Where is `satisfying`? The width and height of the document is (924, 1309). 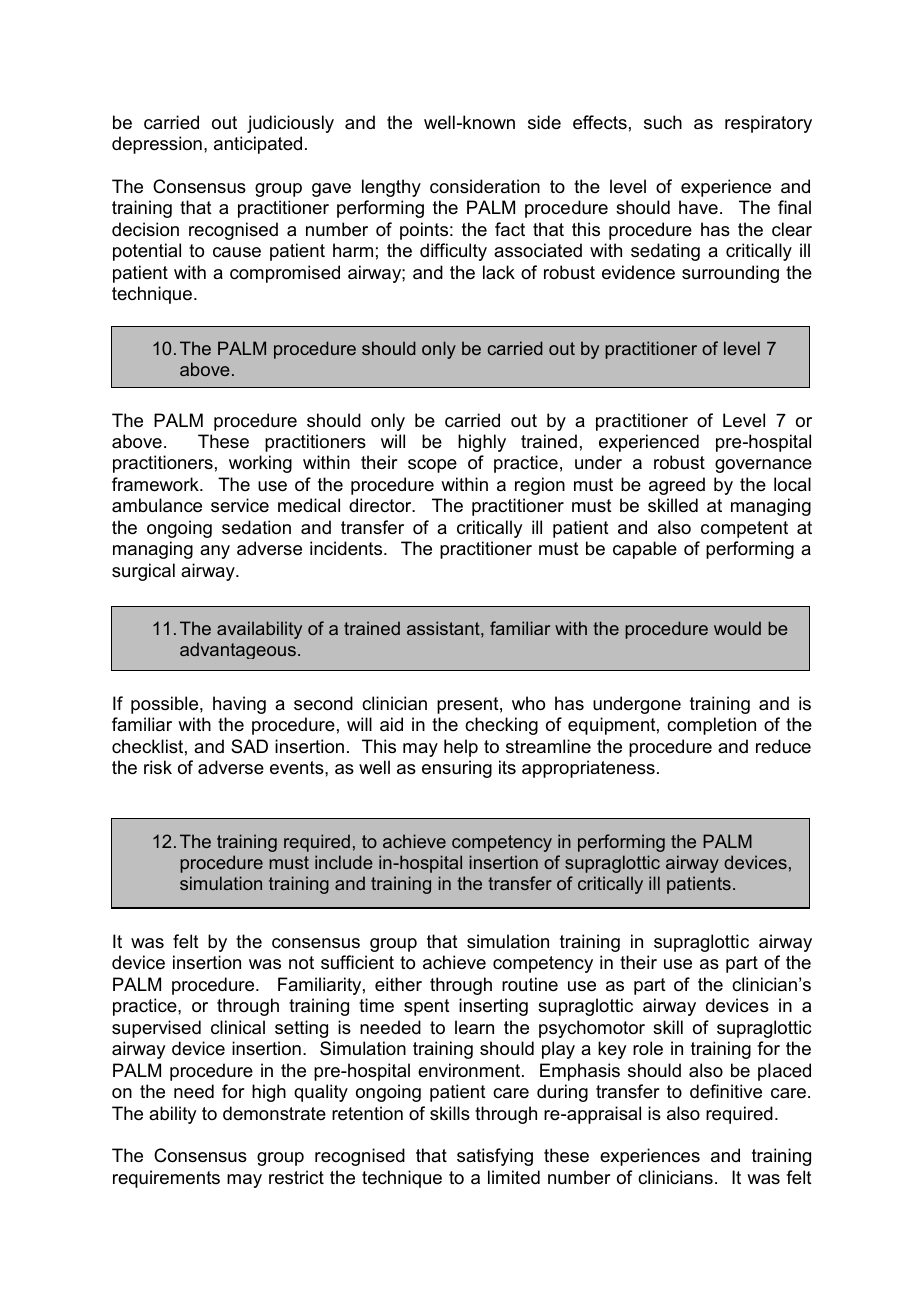 satisfying is located at coordinates (495, 1157).
